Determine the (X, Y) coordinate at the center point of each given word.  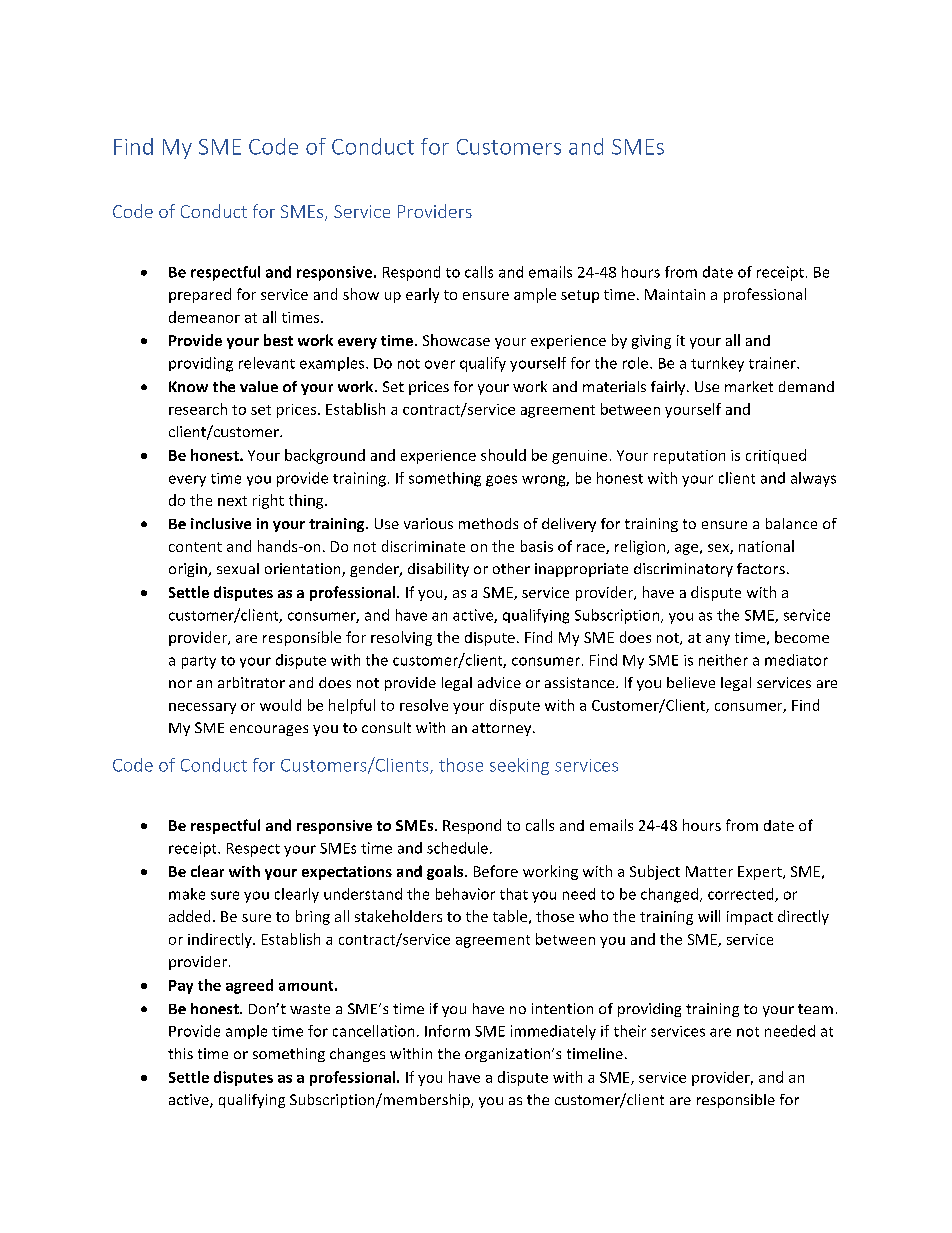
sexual (238, 568)
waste (310, 1009)
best (278, 340)
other (511, 568)
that (514, 894)
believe (691, 682)
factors (761, 568)
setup (580, 296)
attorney (503, 729)
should (503, 455)
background (325, 456)
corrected (742, 895)
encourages (269, 730)
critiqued (776, 456)
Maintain (675, 294)
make (187, 894)
